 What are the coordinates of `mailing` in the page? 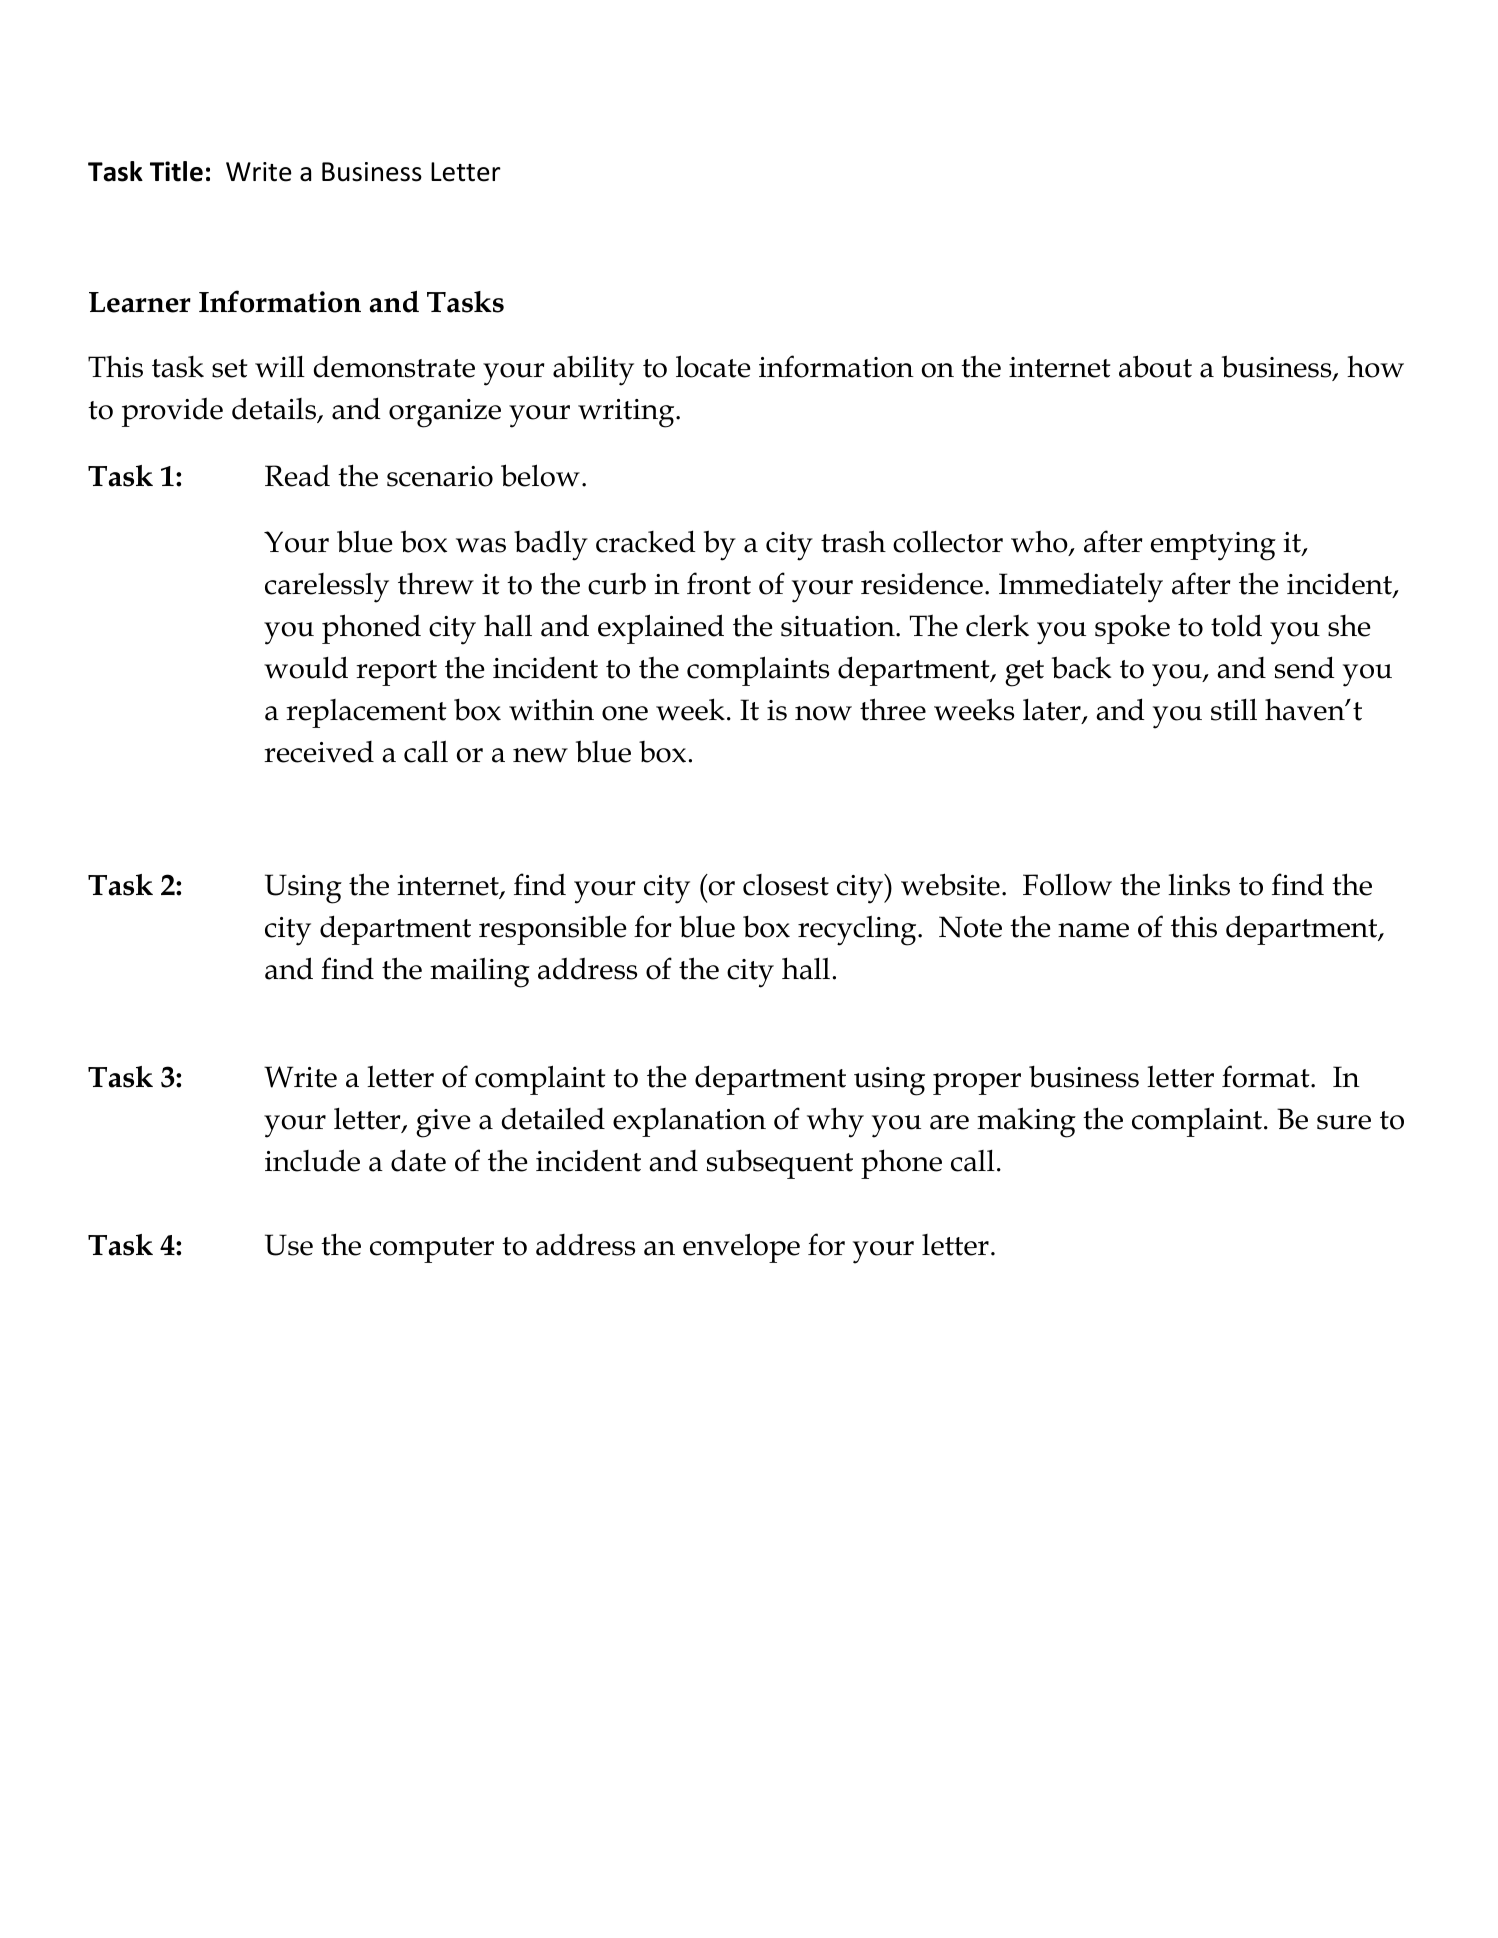 It's located at (480, 972).
